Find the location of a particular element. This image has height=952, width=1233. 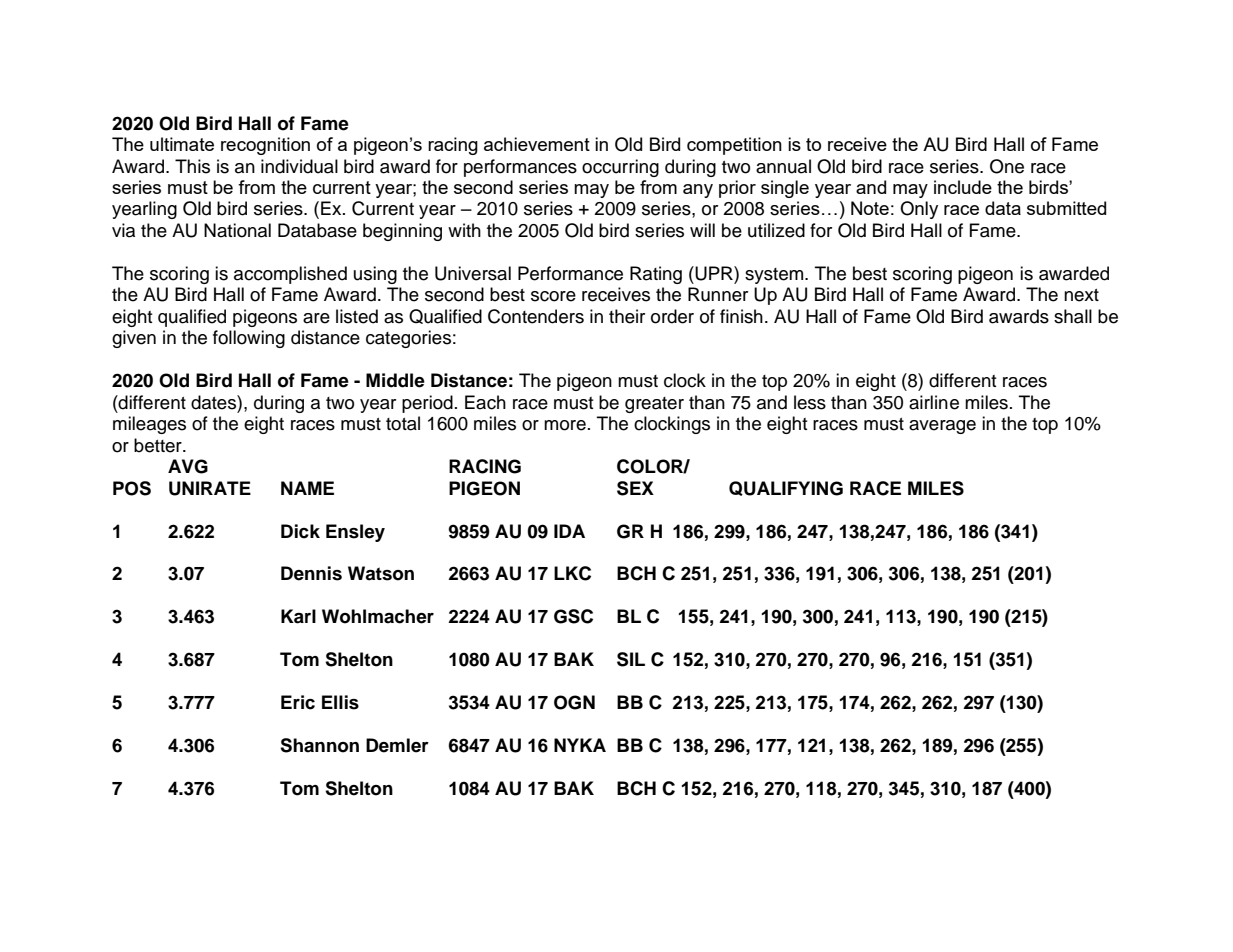

Ensley is located at coordinates (355, 533).
